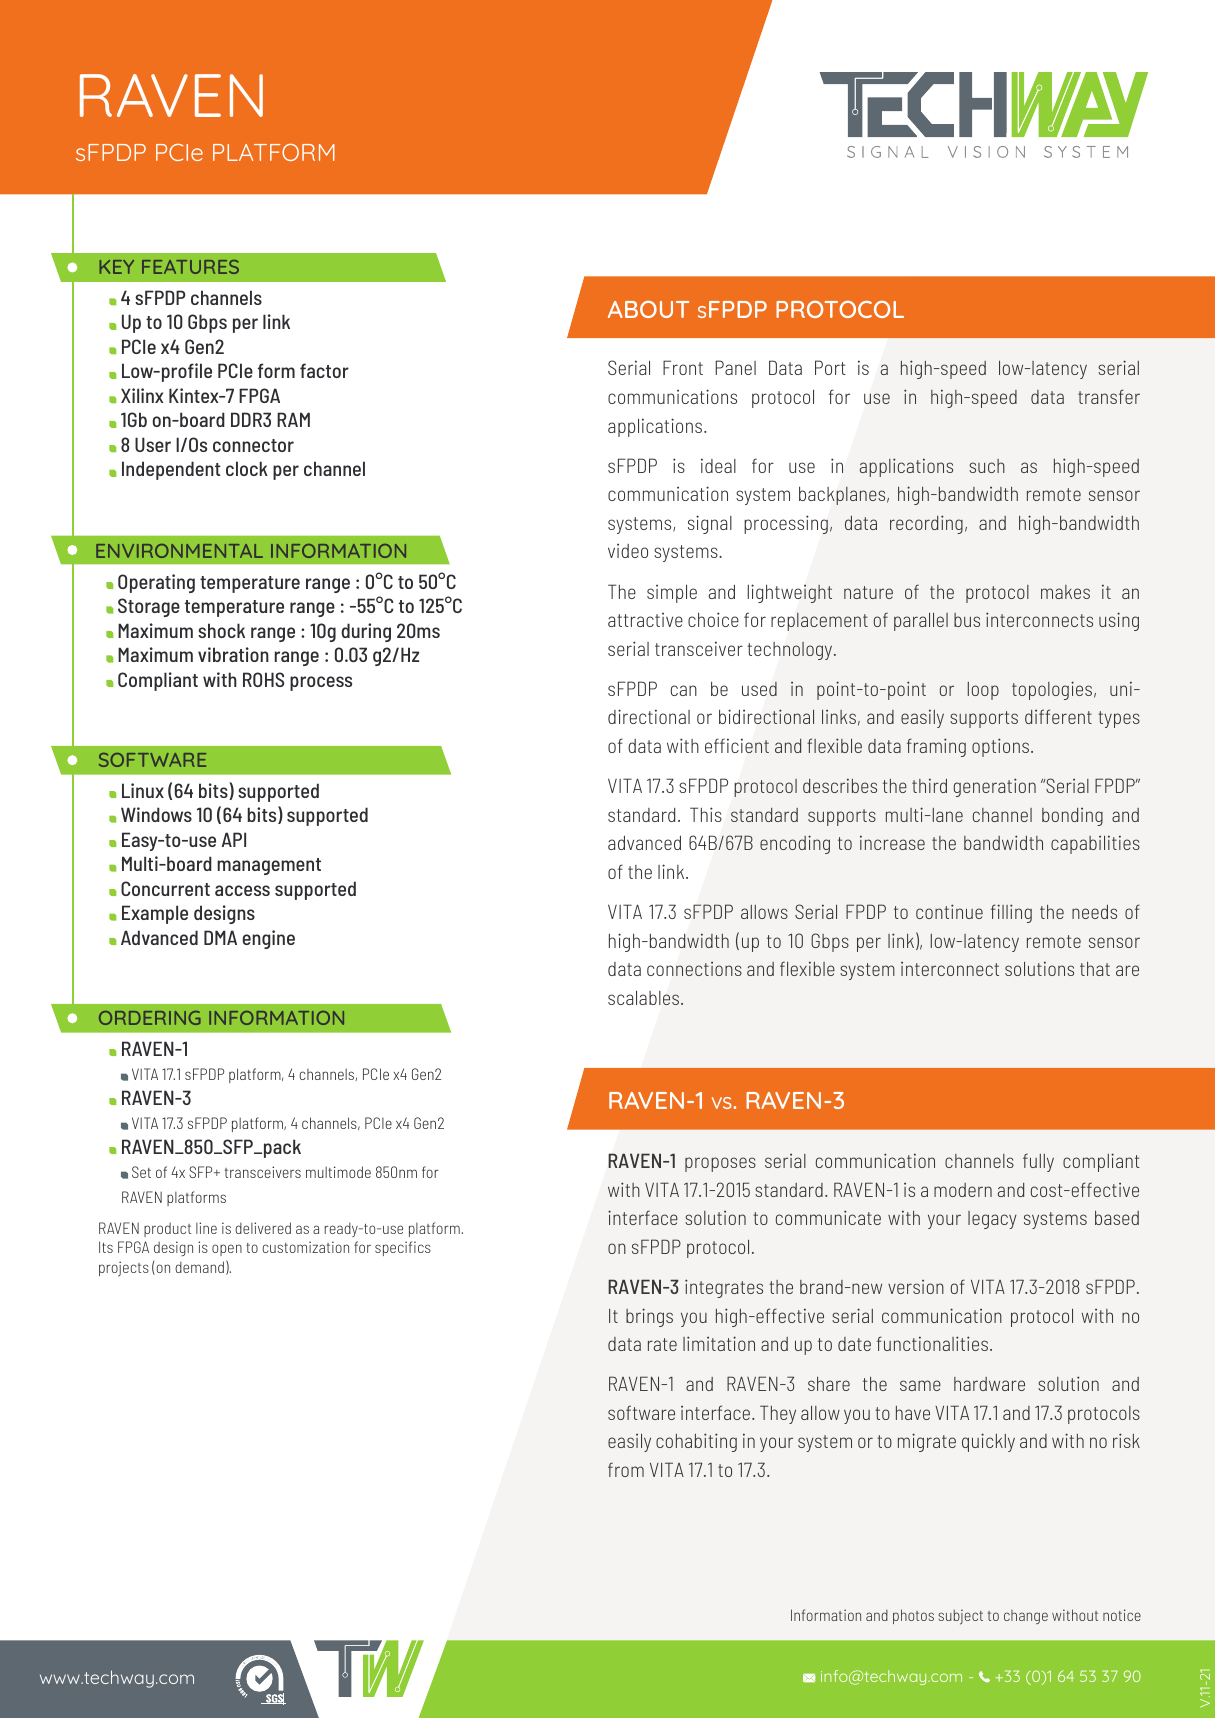 The image size is (1215, 1718). Describe the element at coordinates (626, 1469) in the page. I see `from` at that location.
